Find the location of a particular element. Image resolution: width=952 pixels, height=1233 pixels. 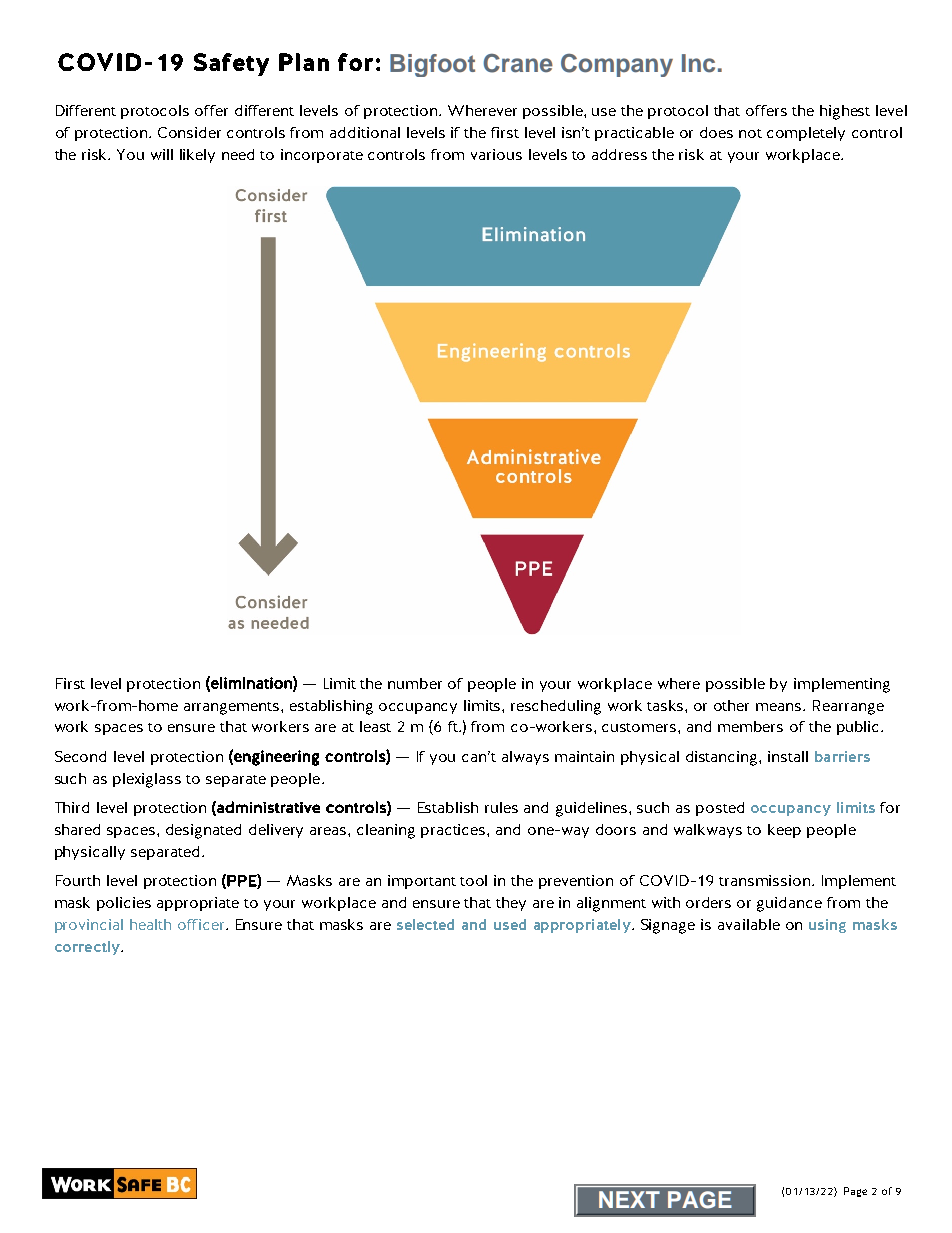

selected is located at coordinates (425, 924).
